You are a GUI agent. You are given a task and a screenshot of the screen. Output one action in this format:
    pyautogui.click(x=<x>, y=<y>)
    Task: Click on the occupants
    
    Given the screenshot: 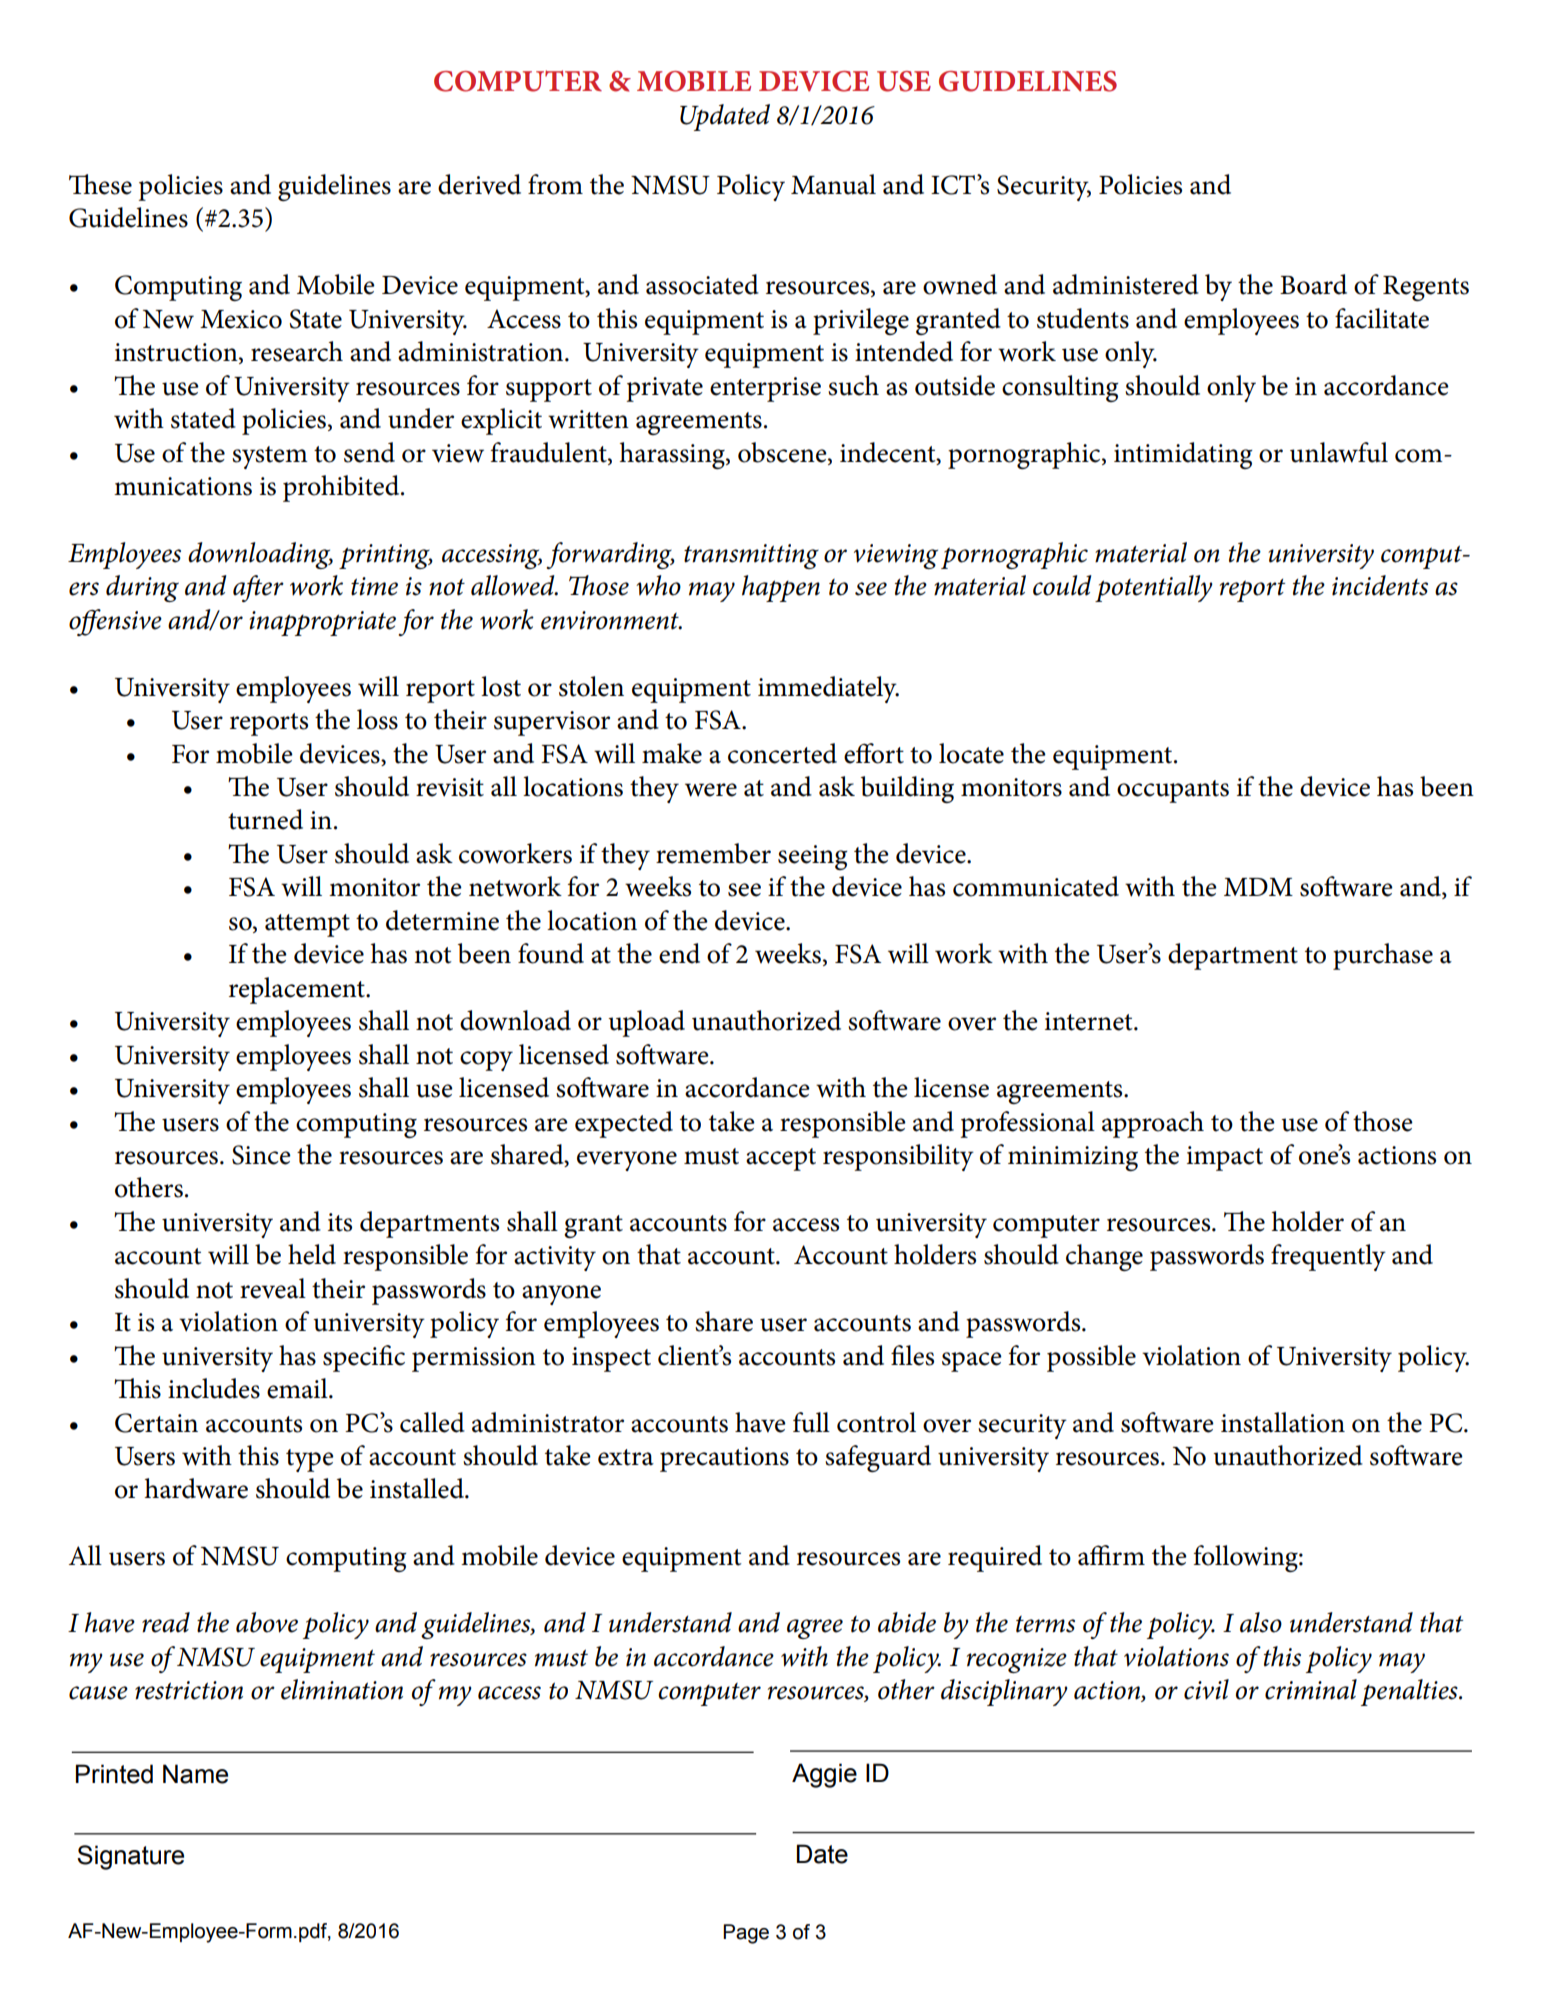 What is the action you would take?
    pyautogui.click(x=1173, y=791)
